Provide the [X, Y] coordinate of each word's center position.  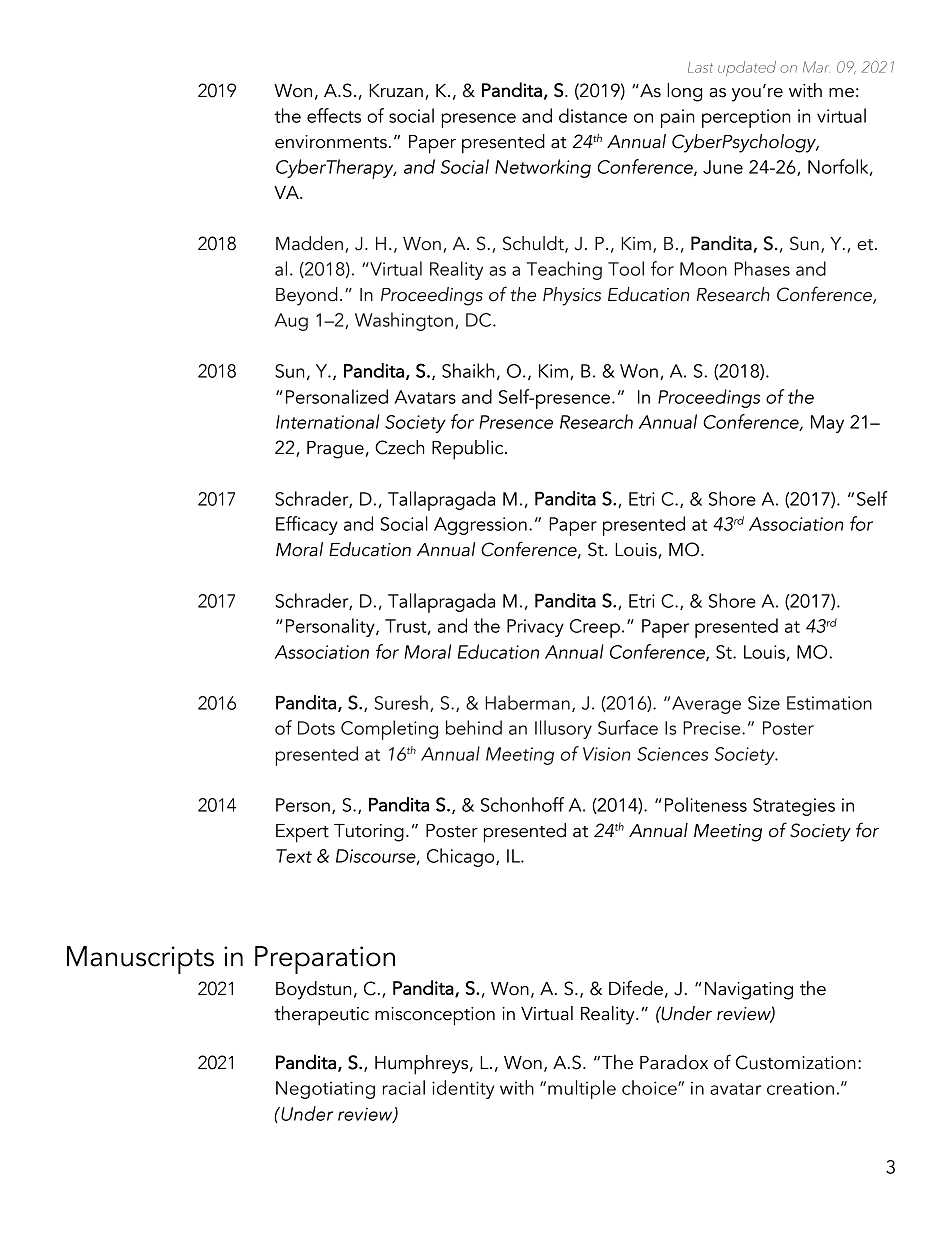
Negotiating [325, 1090]
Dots [316, 728]
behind [474, 727]
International [328, 421]
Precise [713, 728]
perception [746, 118]
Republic [469, 450]
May [827, 424]
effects [334, 115]
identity [463, 1089]
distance [593, 115]
